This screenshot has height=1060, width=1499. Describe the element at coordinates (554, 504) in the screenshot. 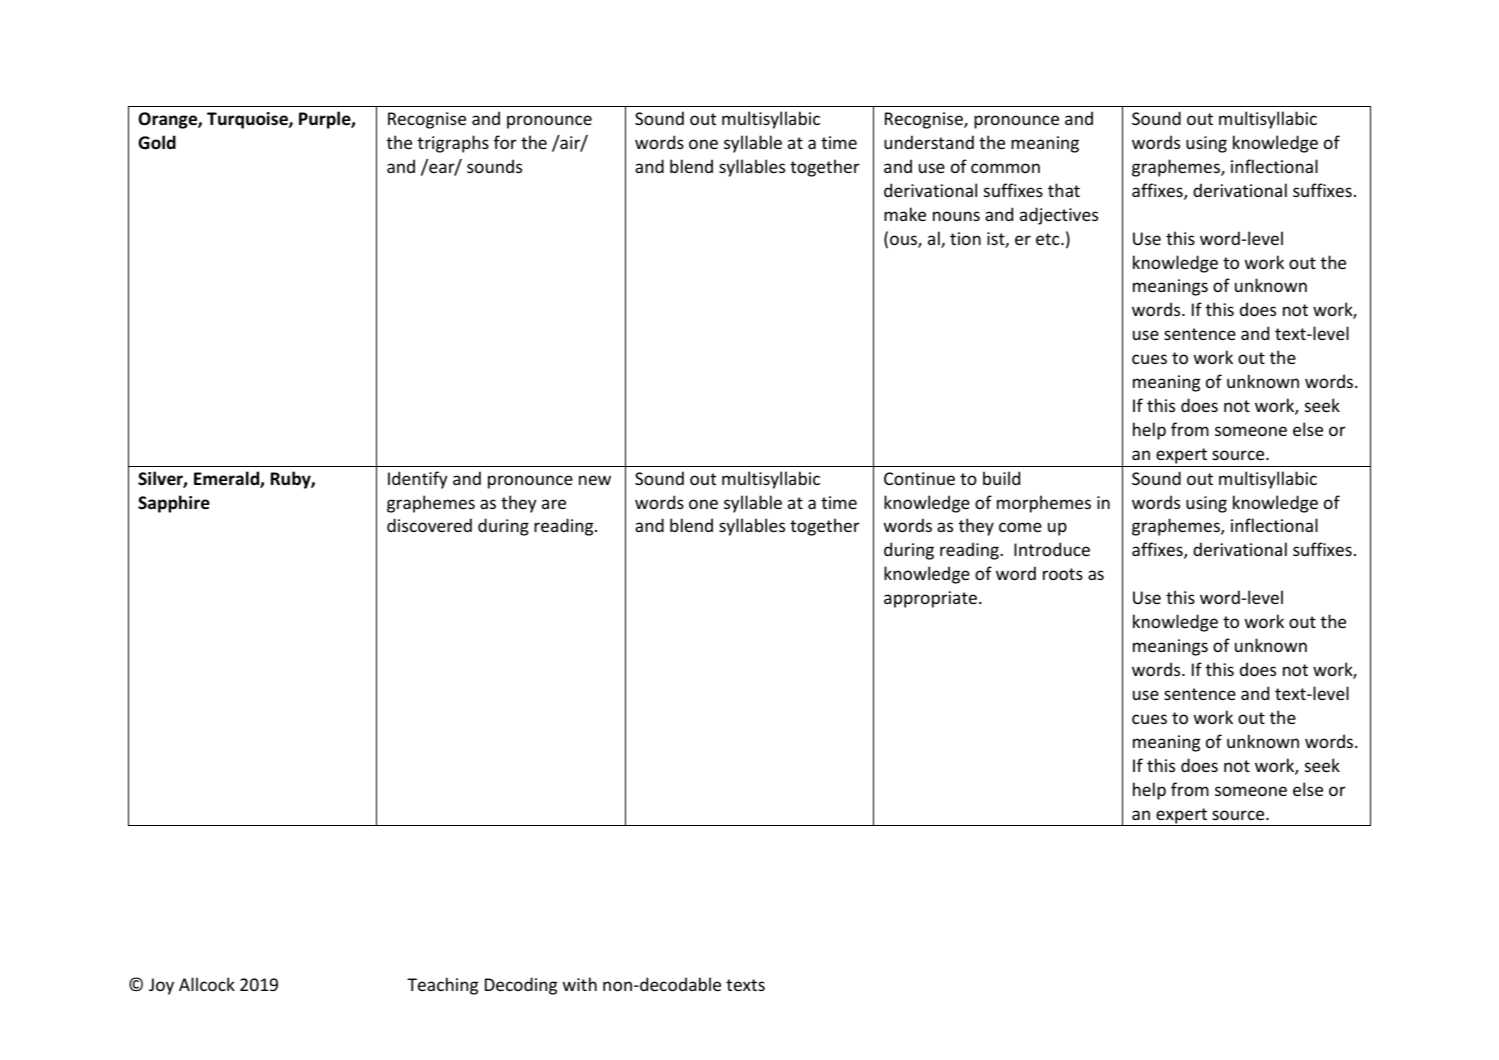

I see `are` at that location.
